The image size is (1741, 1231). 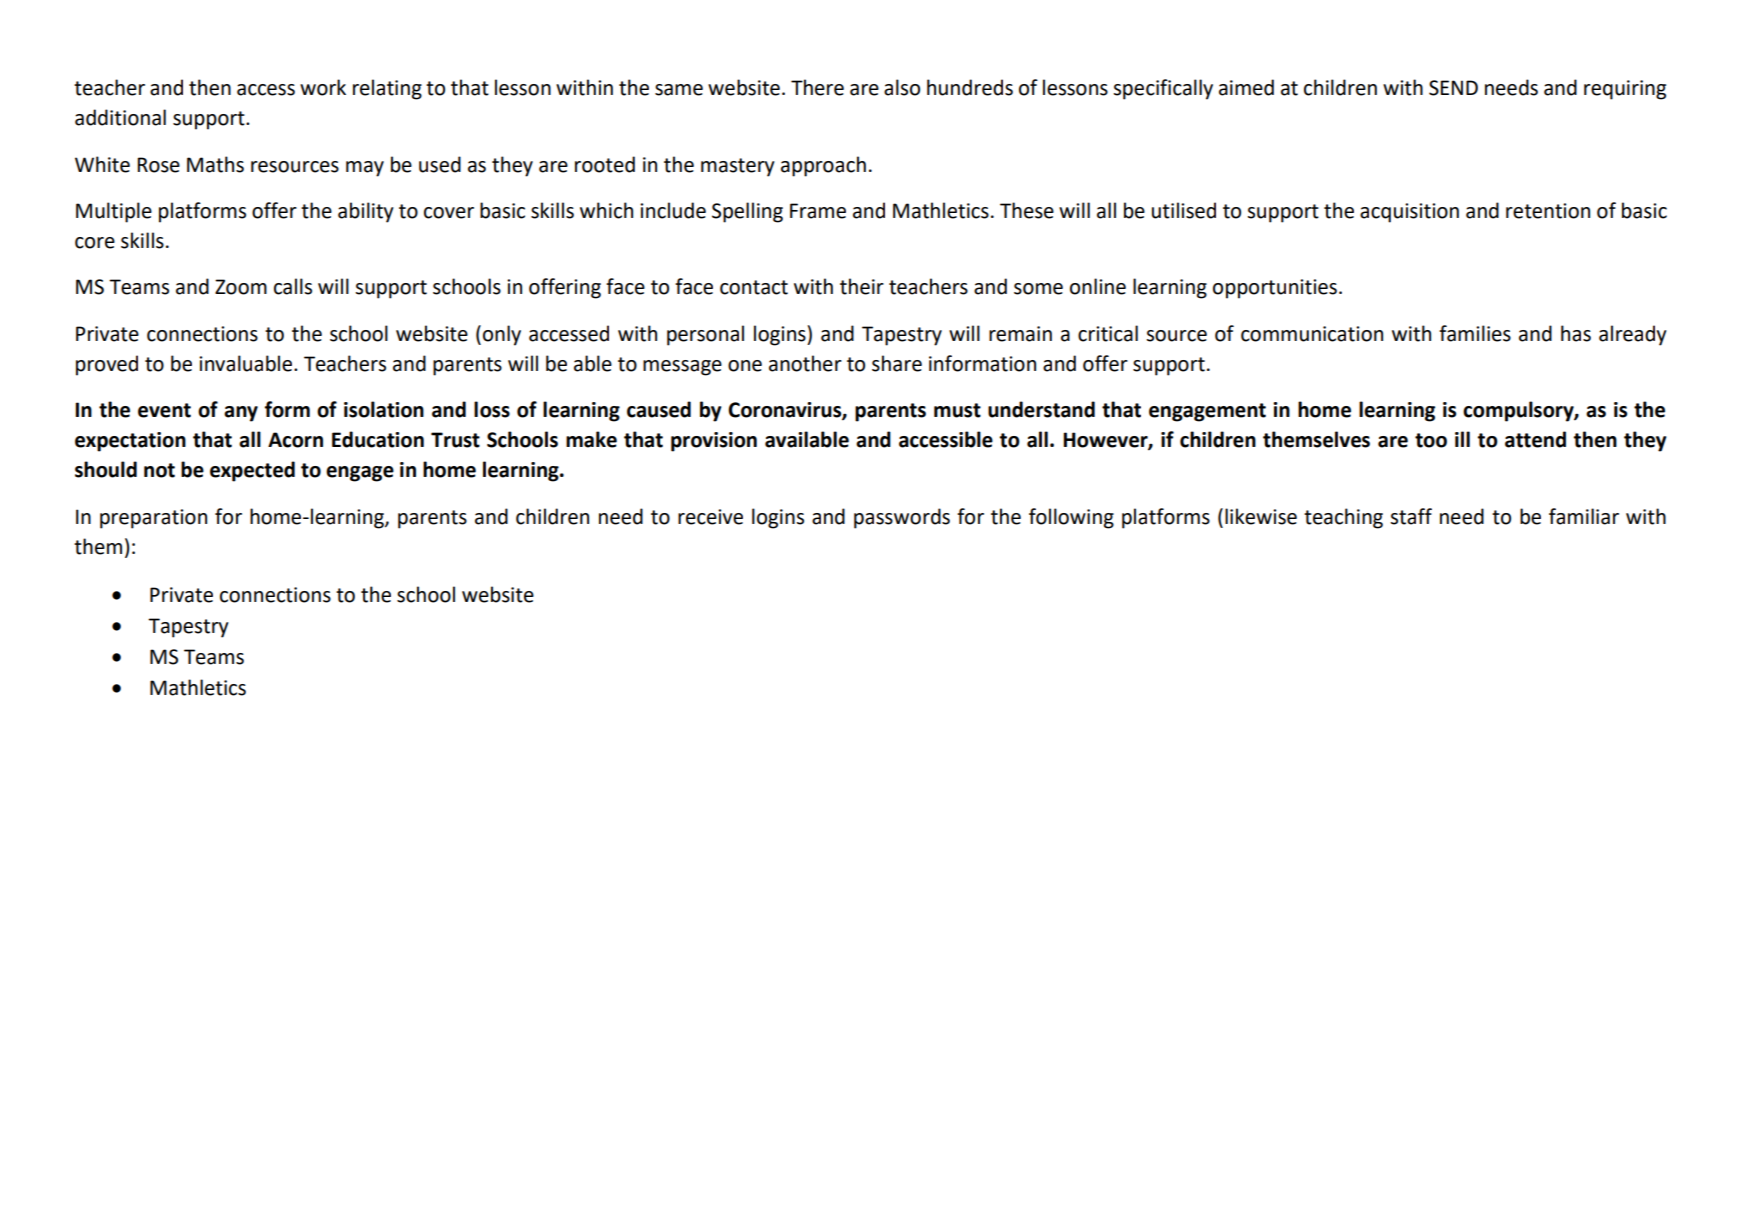 What do you see at coordinates (902, 518) in the screenshot?
I see `passwords` at bounding box center [902, 518].
